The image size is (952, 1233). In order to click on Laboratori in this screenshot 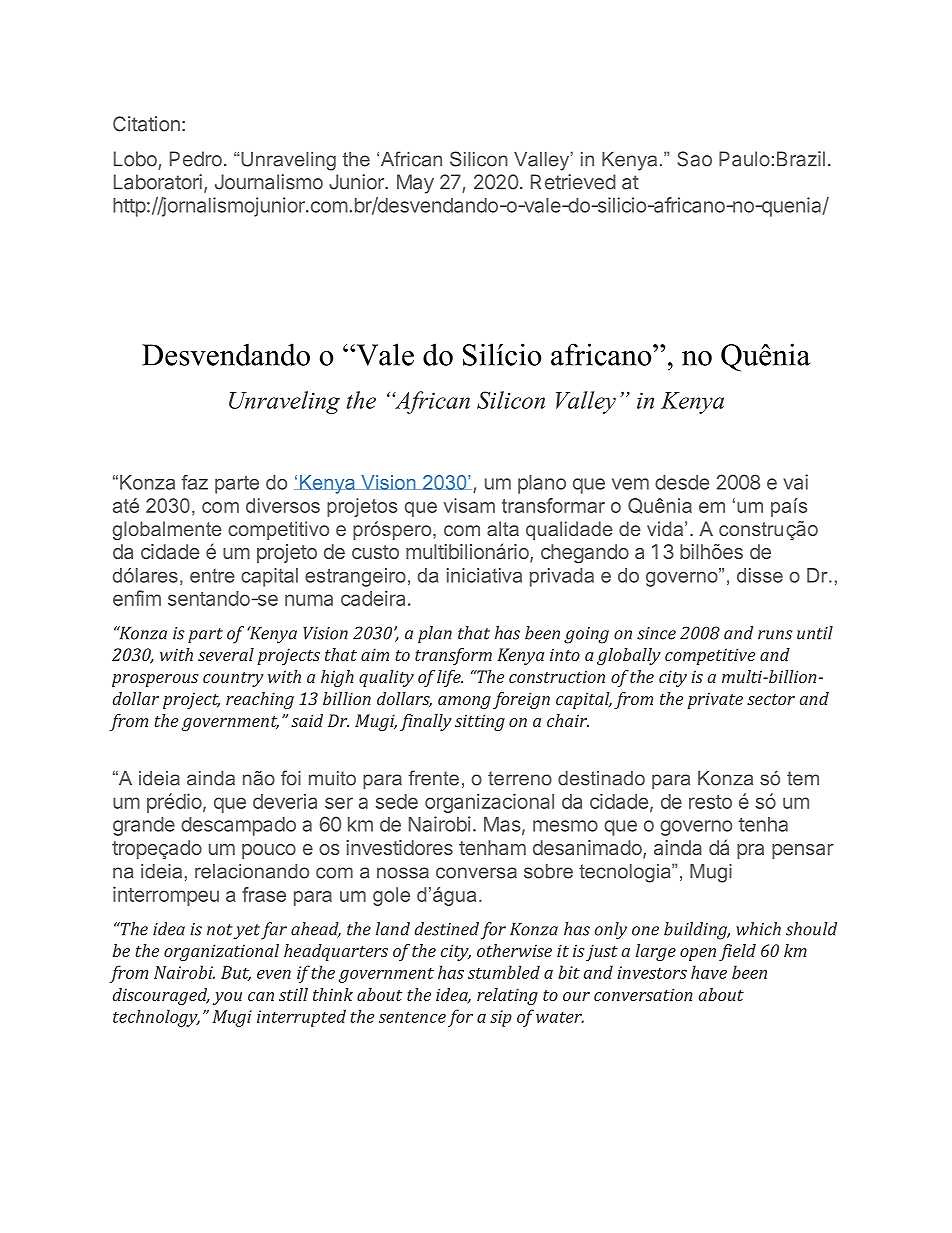, I will do `click(158, 182)`.
